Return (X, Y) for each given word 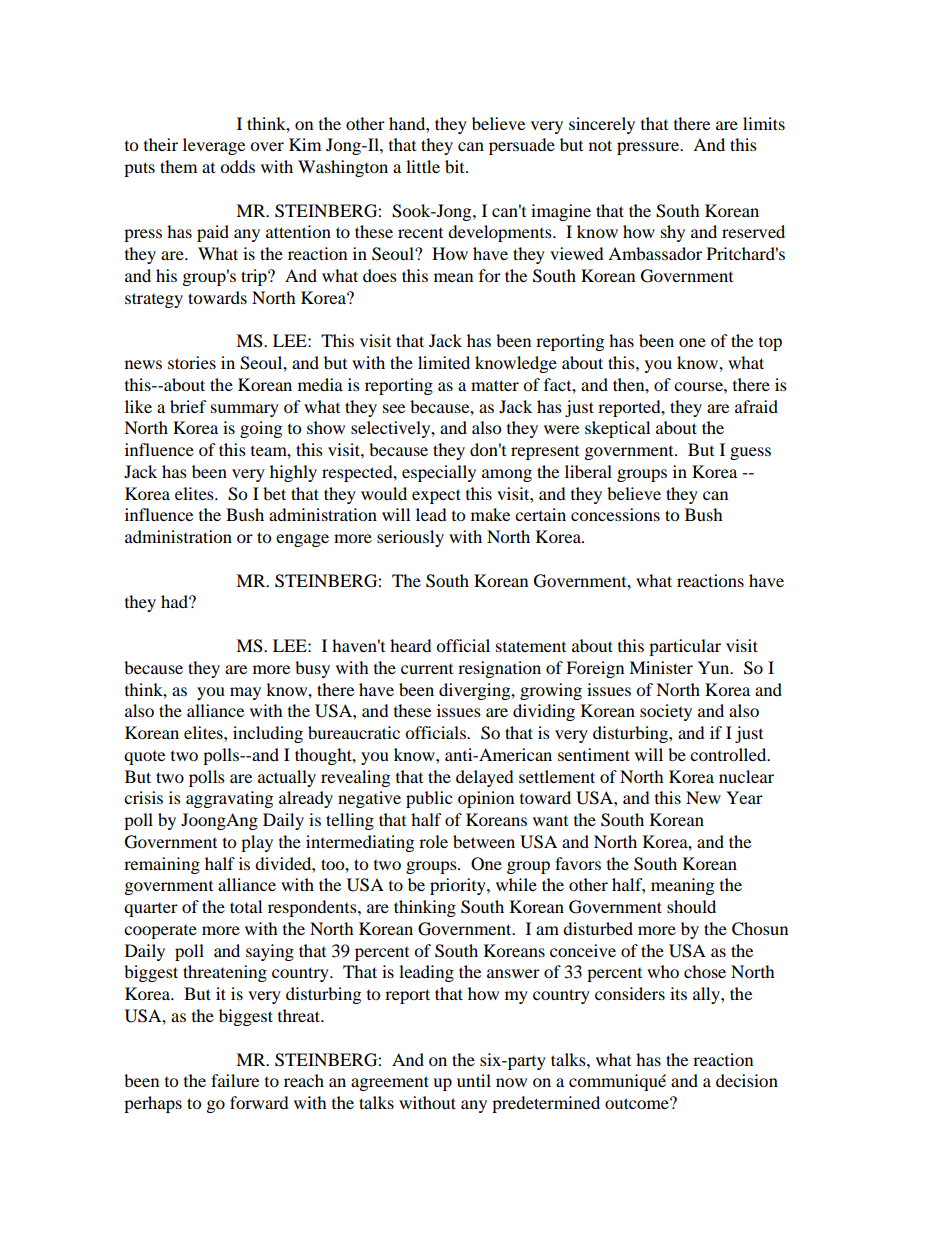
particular (685, 647)
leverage (214, 146)
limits (764, 123)
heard (411, 645)
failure (235, 1080)
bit (456, 166)
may (245, 693)
